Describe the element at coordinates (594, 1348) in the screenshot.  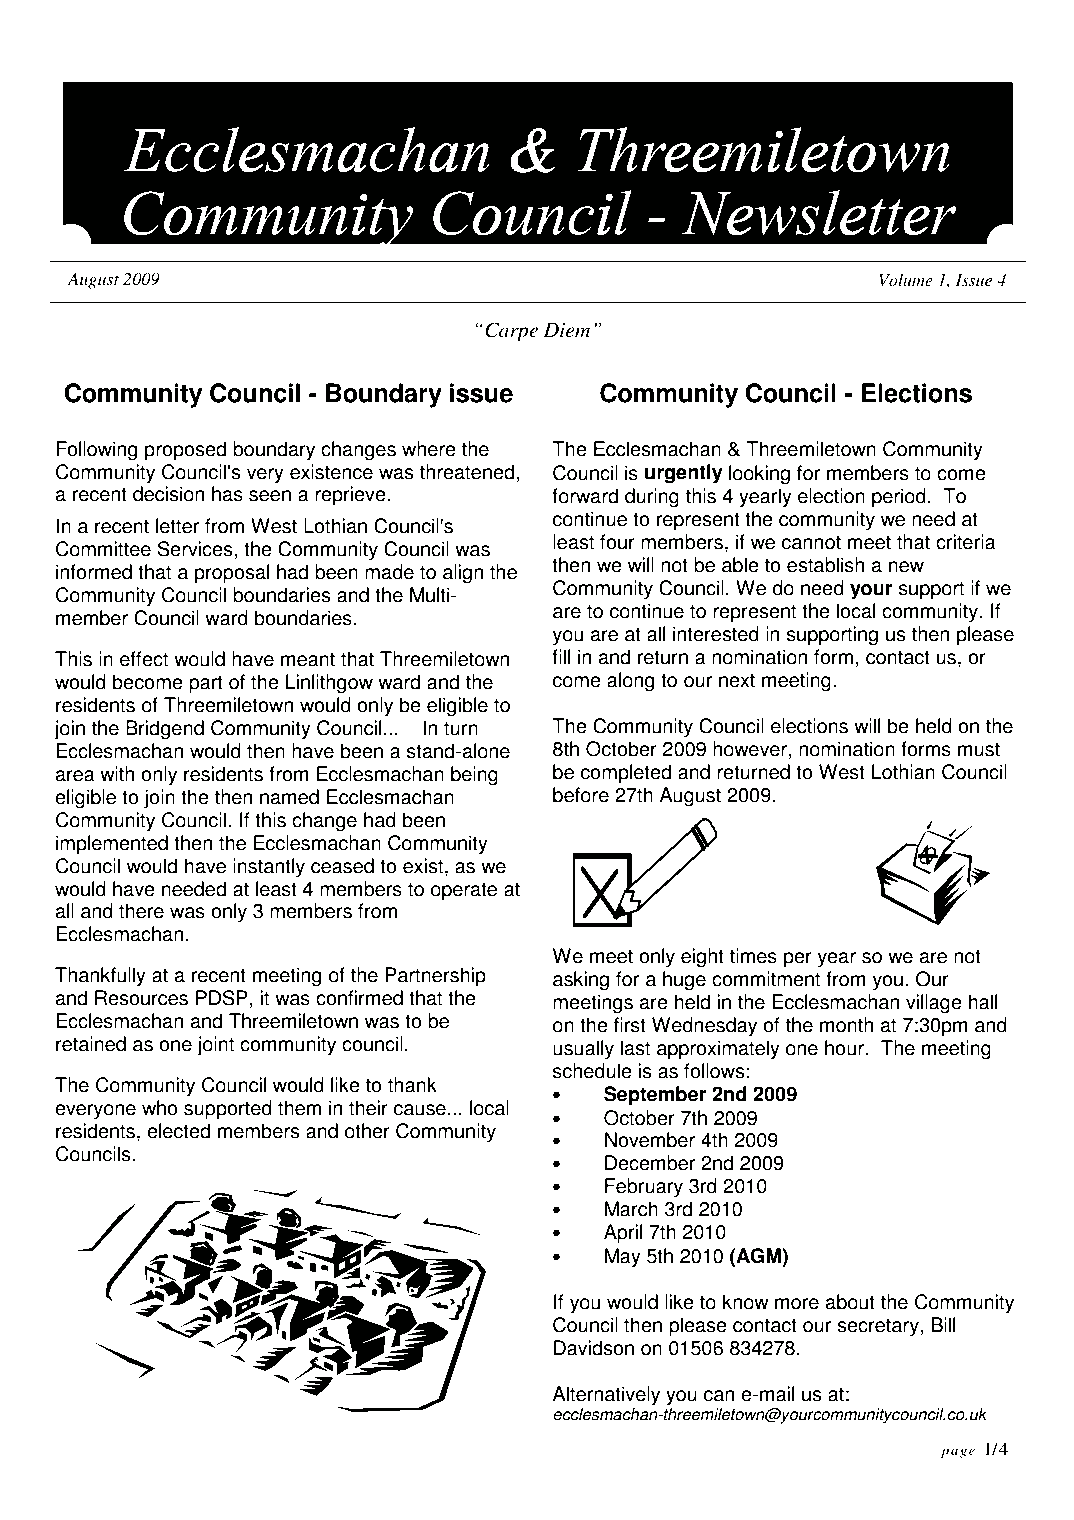
I see `Davidson` at that location.
